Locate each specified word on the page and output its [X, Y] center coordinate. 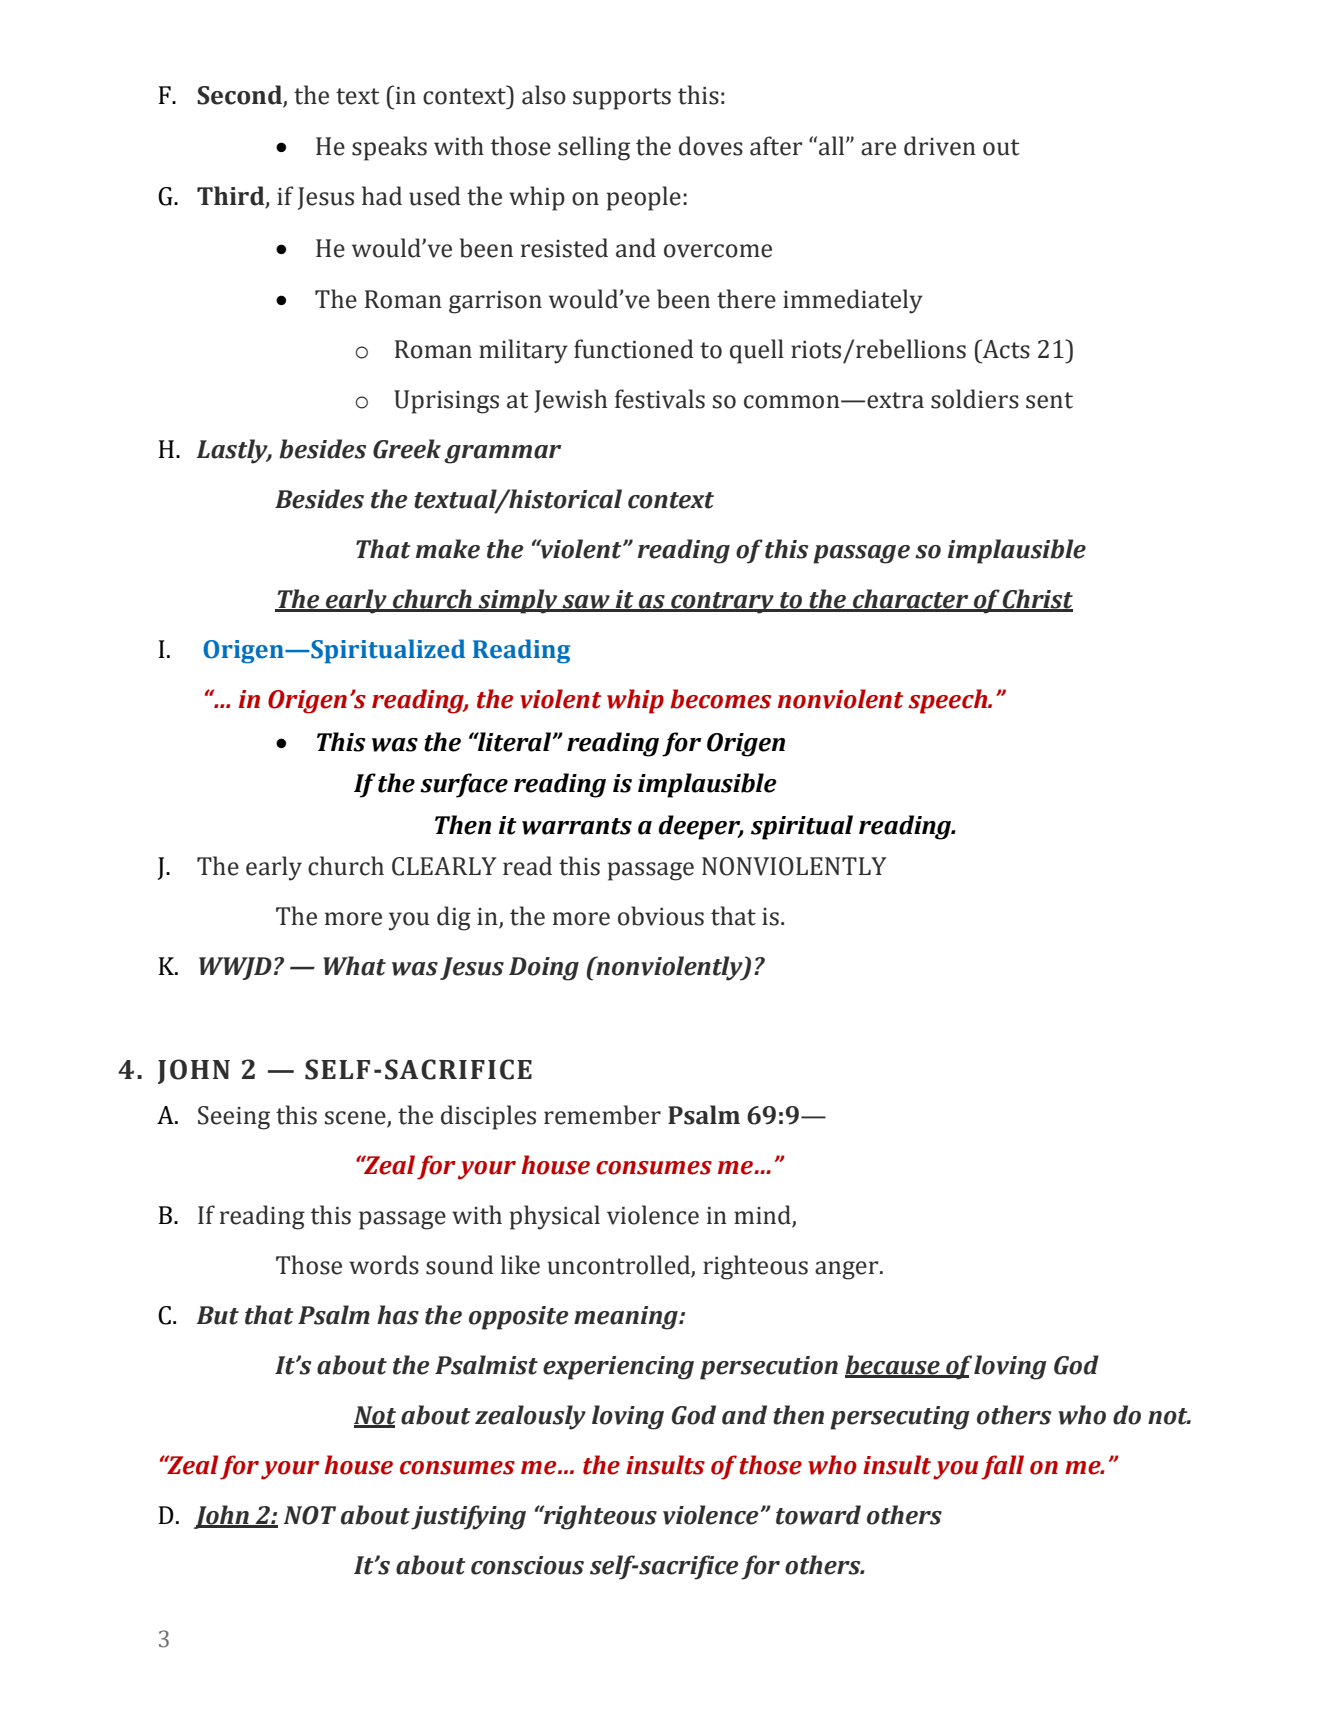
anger [848, 1270]
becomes [720, 699]
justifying [468, 1517]
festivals [660, 399]
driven [940, 146]
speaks [389, 148]
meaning [627, 1318]
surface [464, 785]
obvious [661, 916]
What [354, 966]
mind [763, 1216]
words [384, 1265]
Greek [407, 449]
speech [949, 701]
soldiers [975, 399]
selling [594, 148]
